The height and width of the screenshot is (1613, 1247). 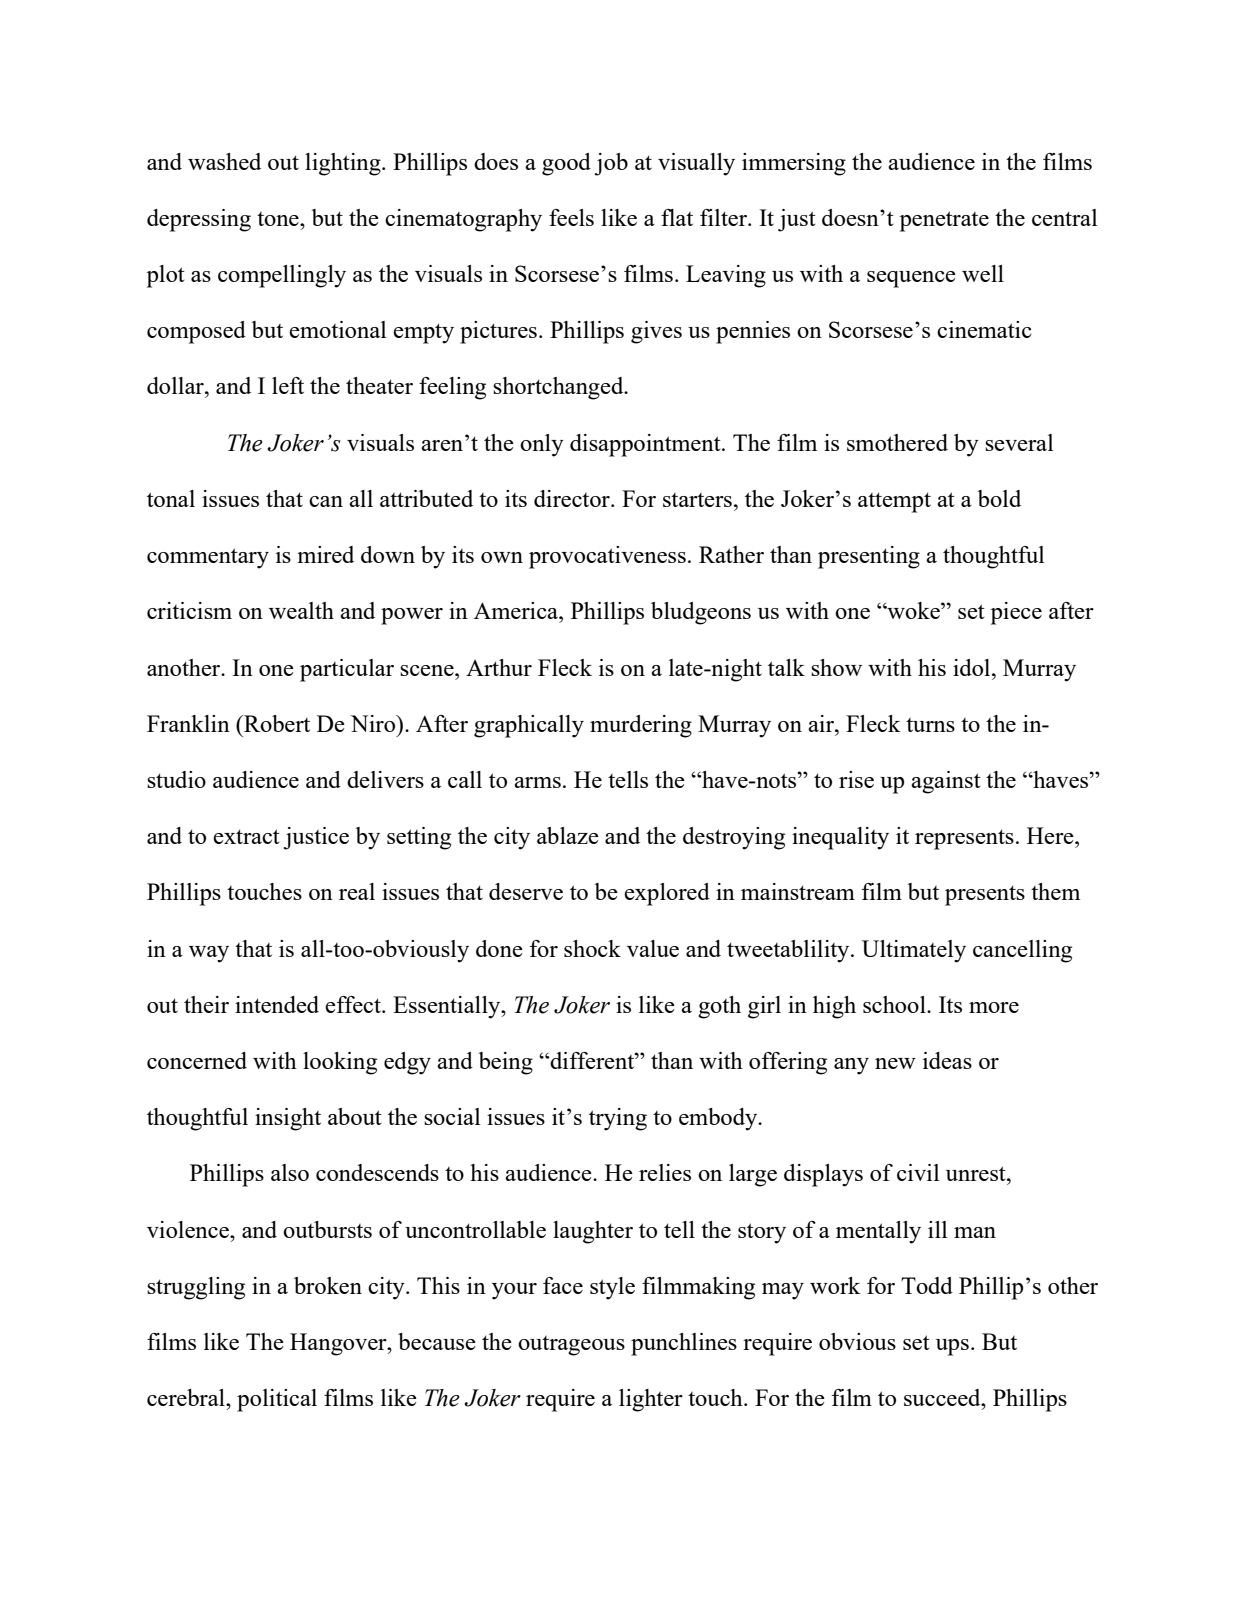 What do you see at coordinates (944, 221) in the screenshot?
I see `penetrate` at bounding box center [944, 221].
